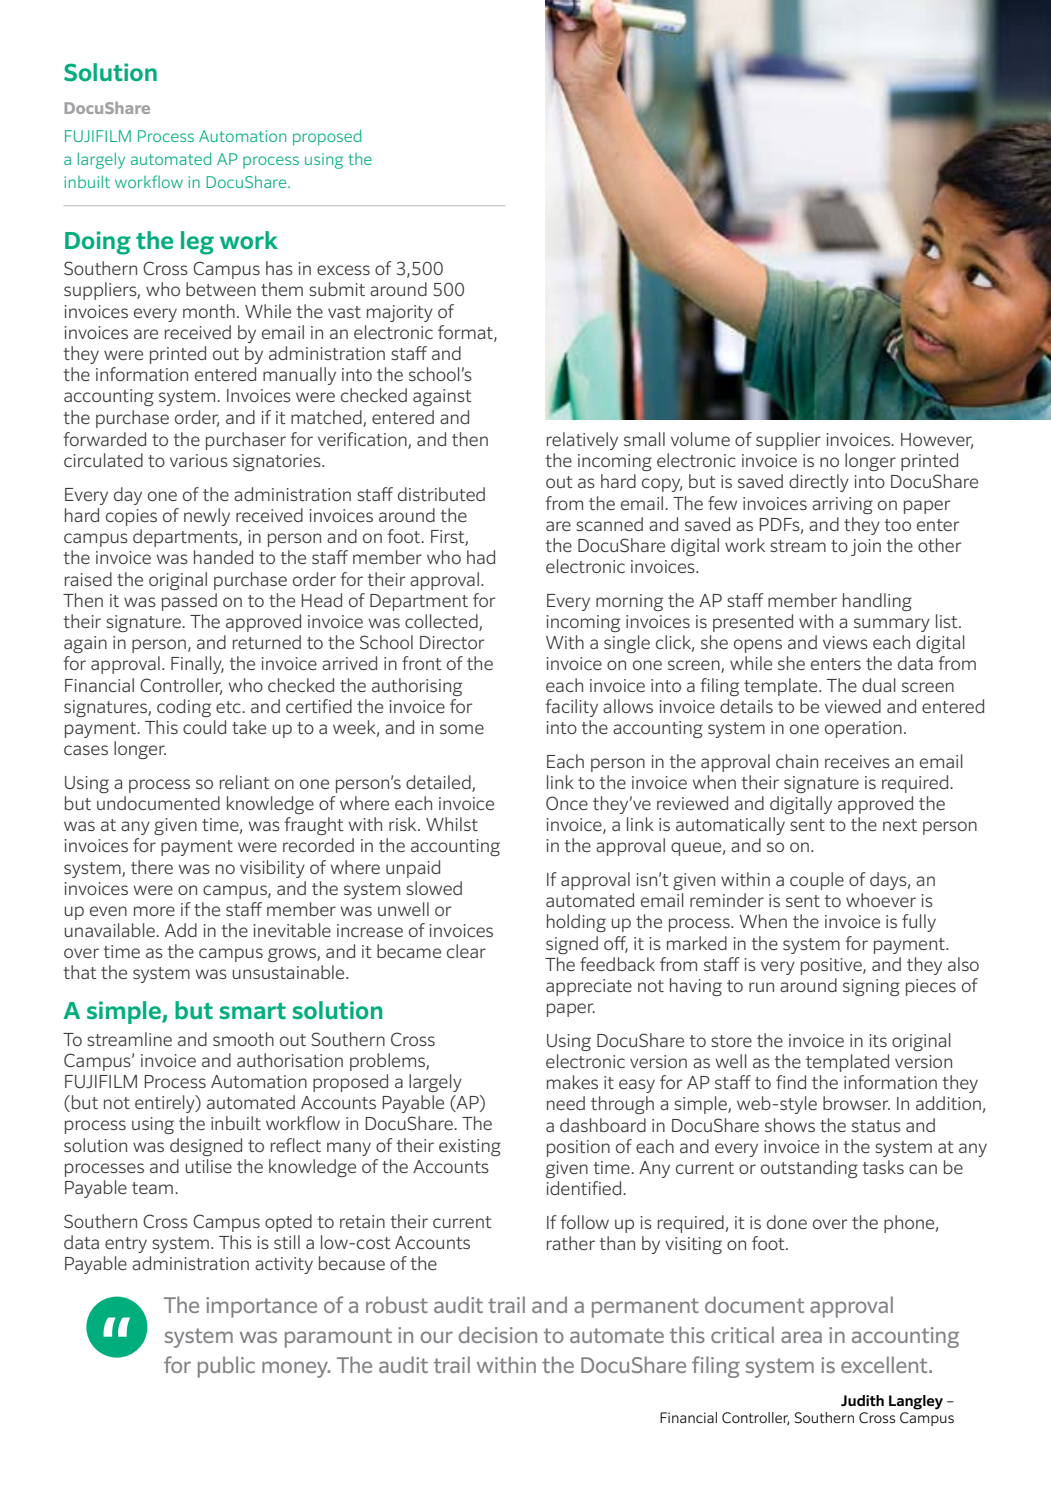  Describe the element at coordinates (900, 825) in the image. I see `next` at that location.
